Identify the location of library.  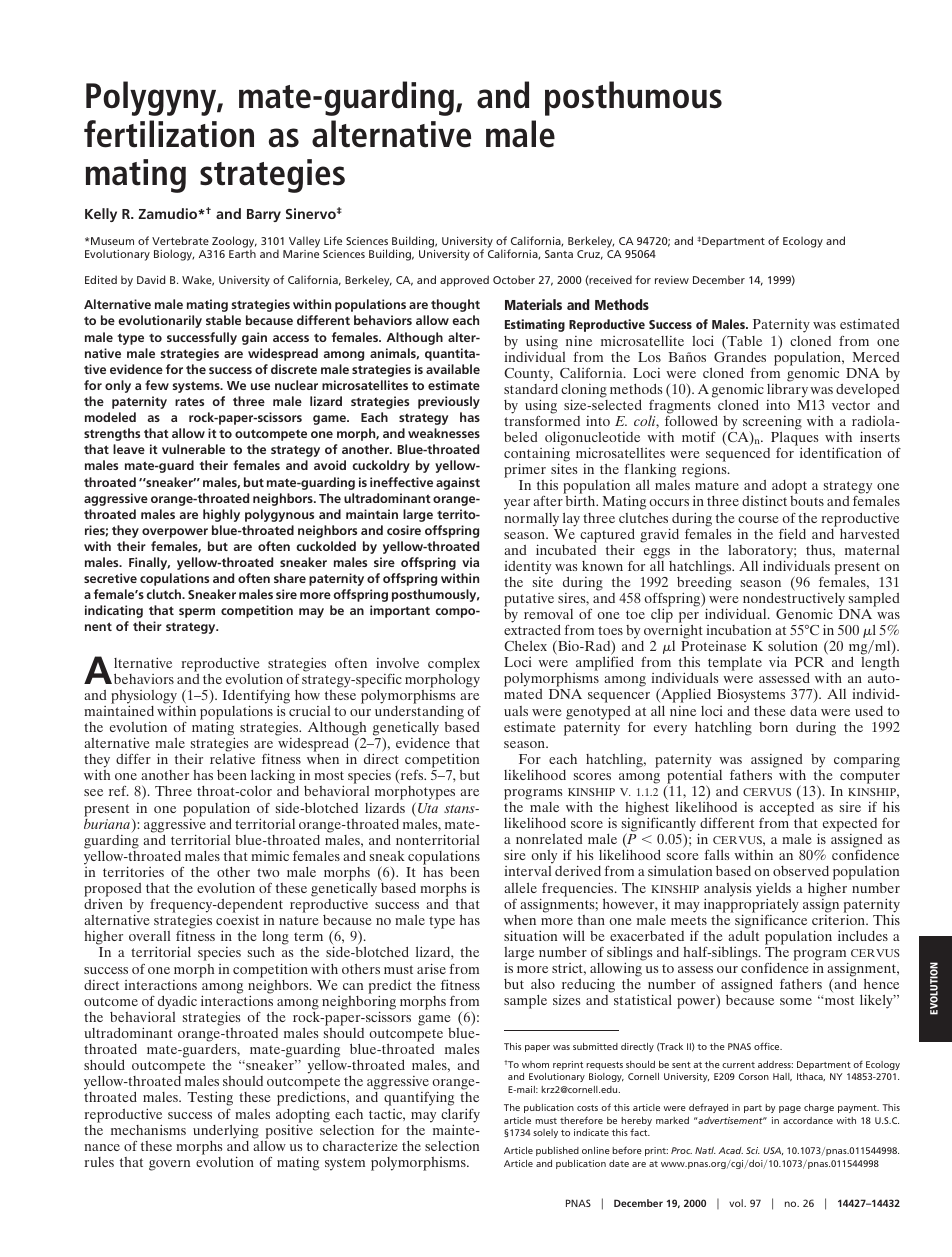
(787, 389).
